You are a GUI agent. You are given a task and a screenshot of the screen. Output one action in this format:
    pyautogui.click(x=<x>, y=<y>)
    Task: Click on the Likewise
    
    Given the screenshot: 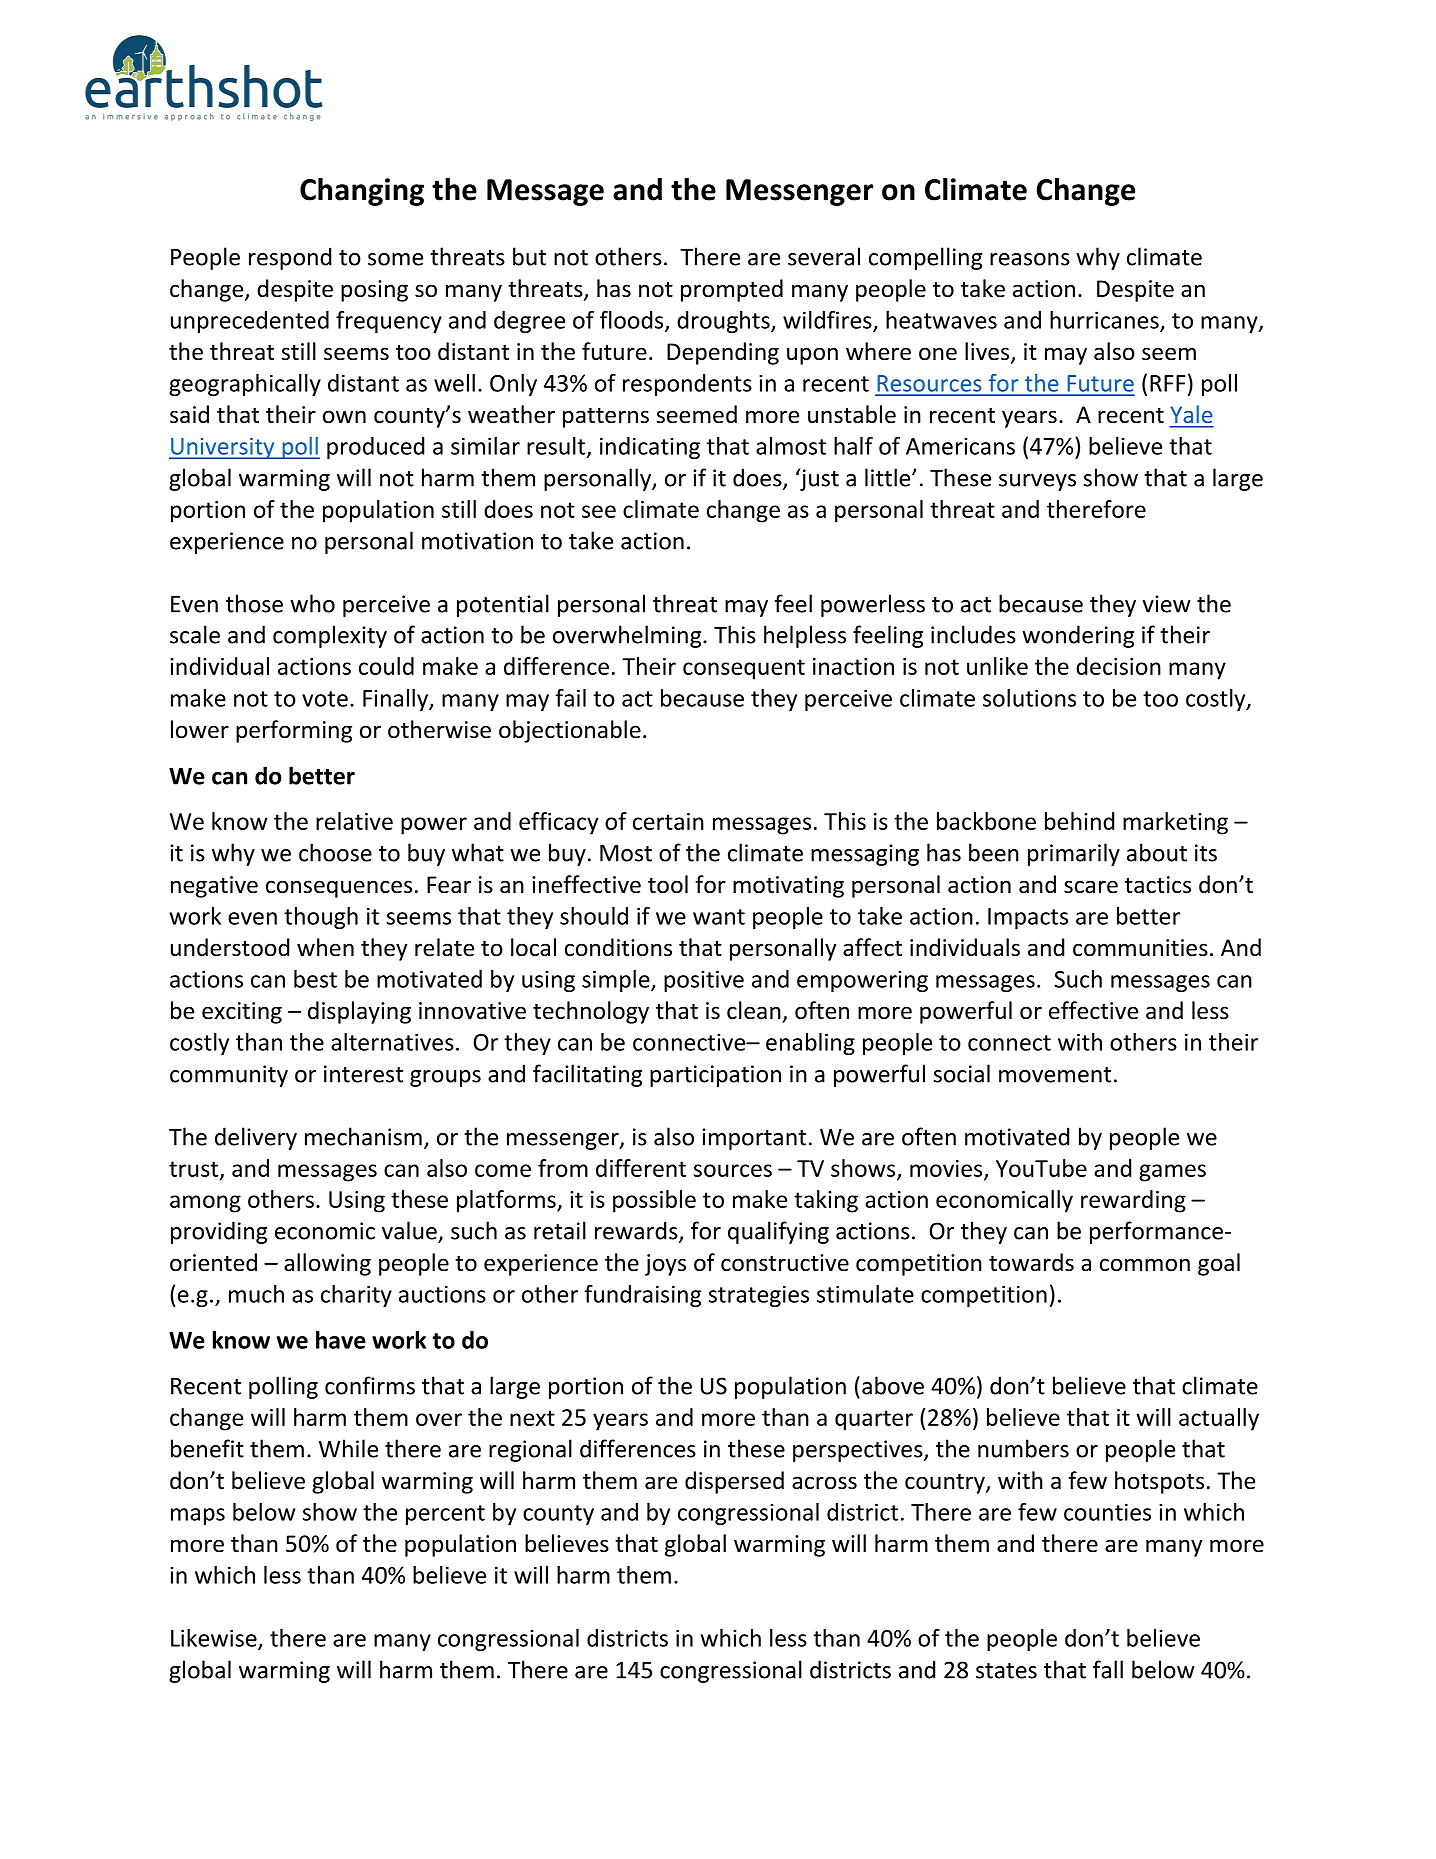 What is the action you would take?
    pyautogui.click(x=215, y=1639)
